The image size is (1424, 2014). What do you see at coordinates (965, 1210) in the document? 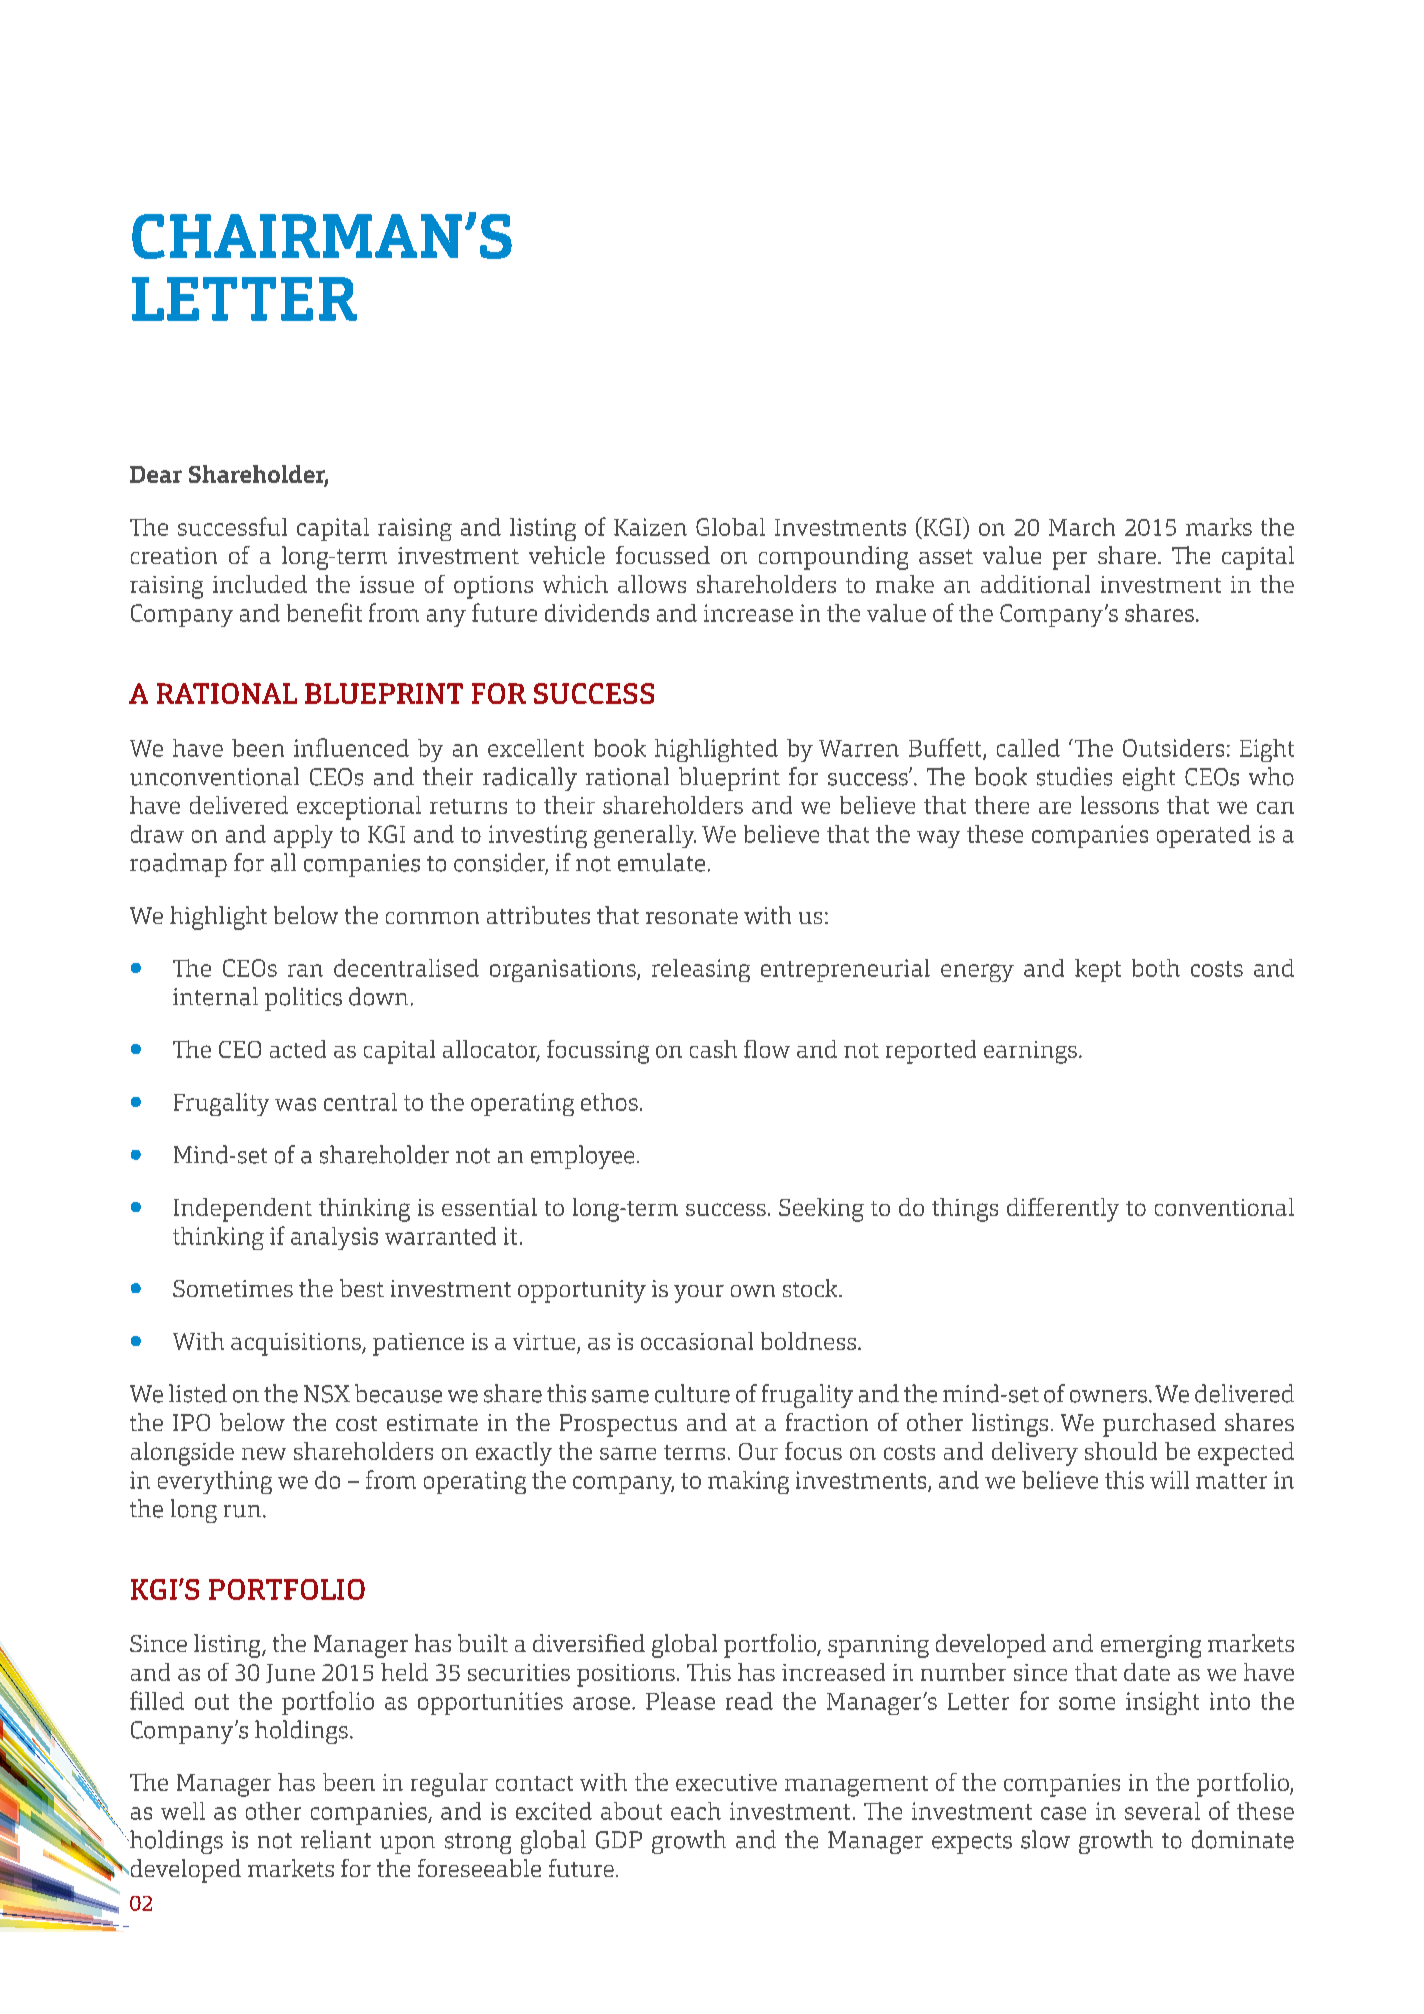
I see `things` at bounding box center [965, 1210].
